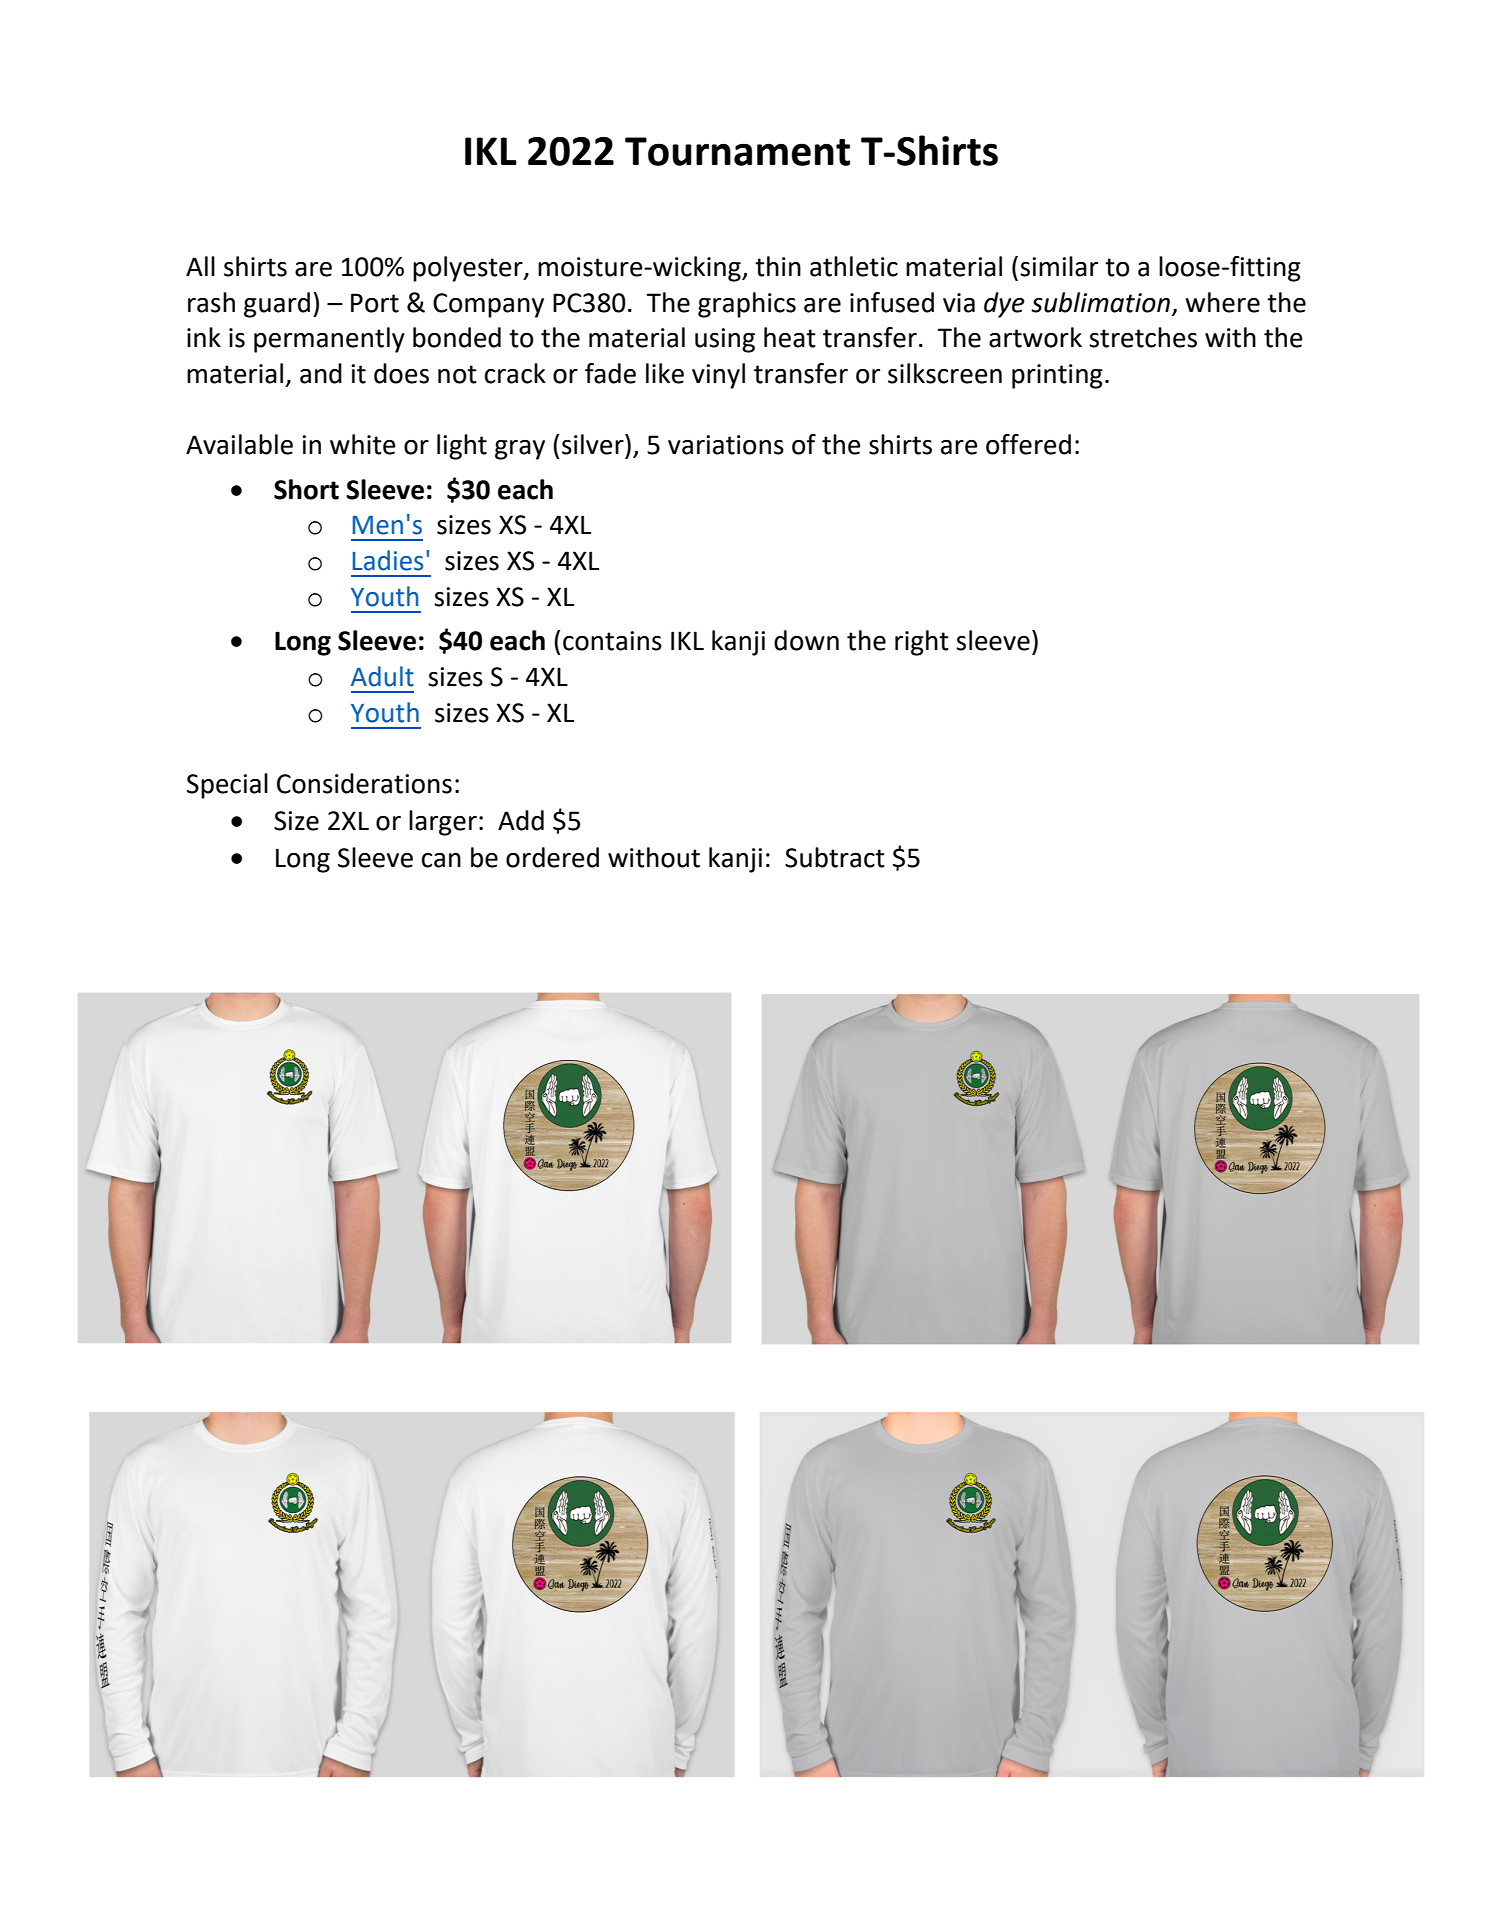 This page has width=1490, height=1928. What do you see at coordinates (737, 151) in the page?
I see `Tournament` at bounding box center [737, 151].
